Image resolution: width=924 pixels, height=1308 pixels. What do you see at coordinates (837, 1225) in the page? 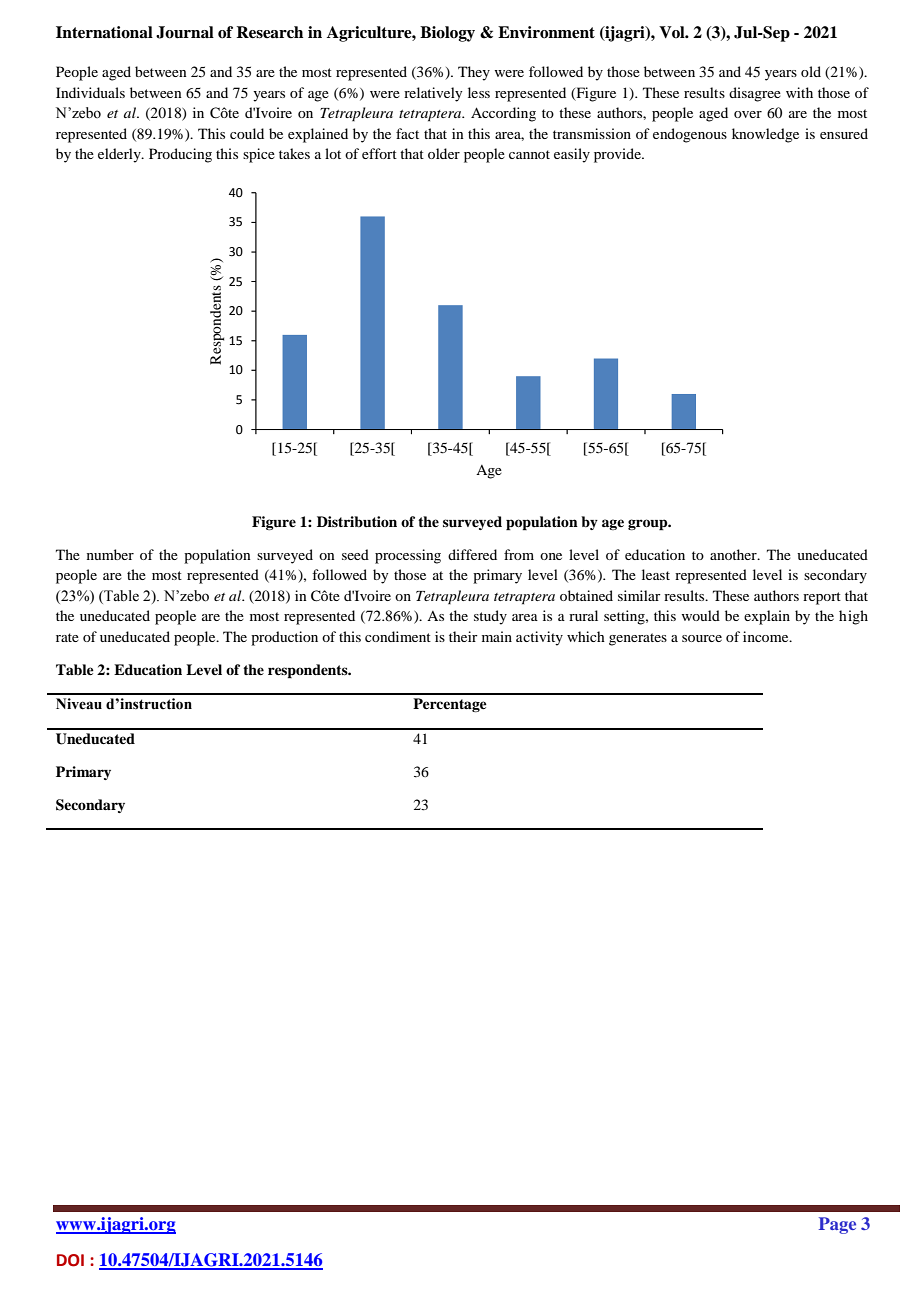
I see `Page` at bounding box center [837, 1225].
